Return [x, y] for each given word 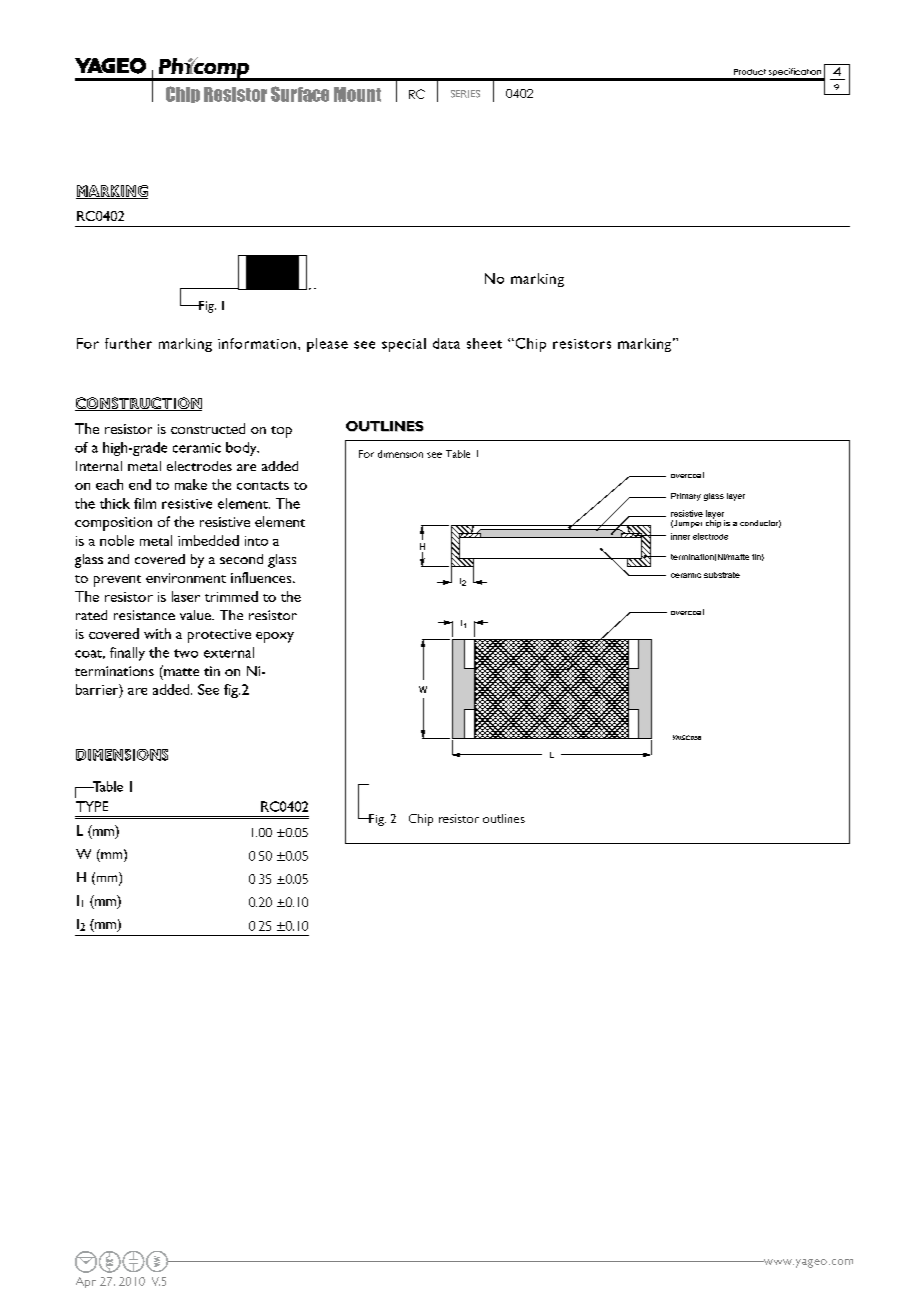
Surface [300, 94]
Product [750, 72]
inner [680, 536]
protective [219, 636]
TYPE [92, 806]
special [404, 345]
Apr [86, 1282]
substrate [722, 575]
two [186, 653]
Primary [686, 497]
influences [262, 577]
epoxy [275, 637]
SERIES [465, 94]
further [128, 343]
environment [186, 578]
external [229, 652]
